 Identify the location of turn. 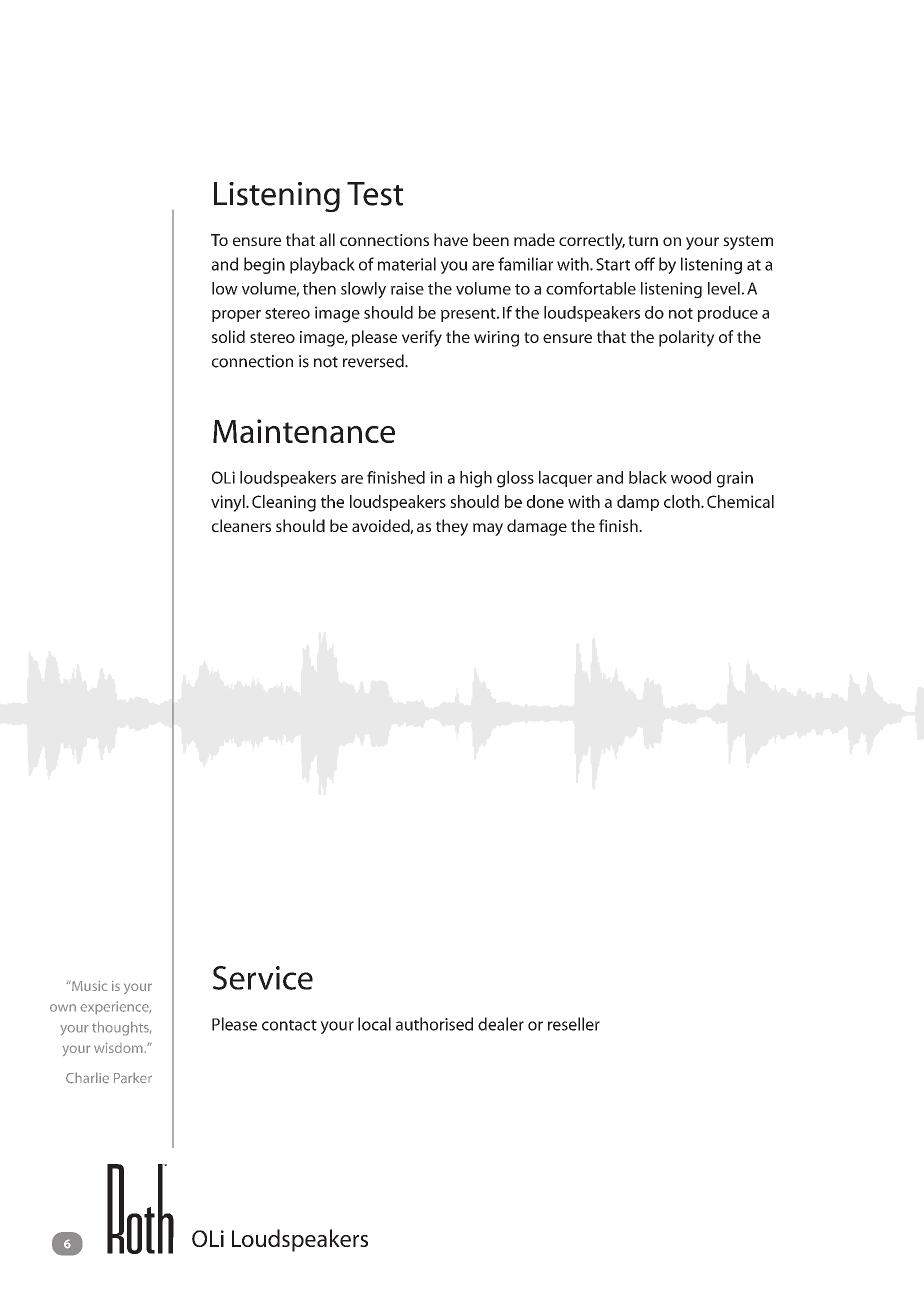
(643, 240).
